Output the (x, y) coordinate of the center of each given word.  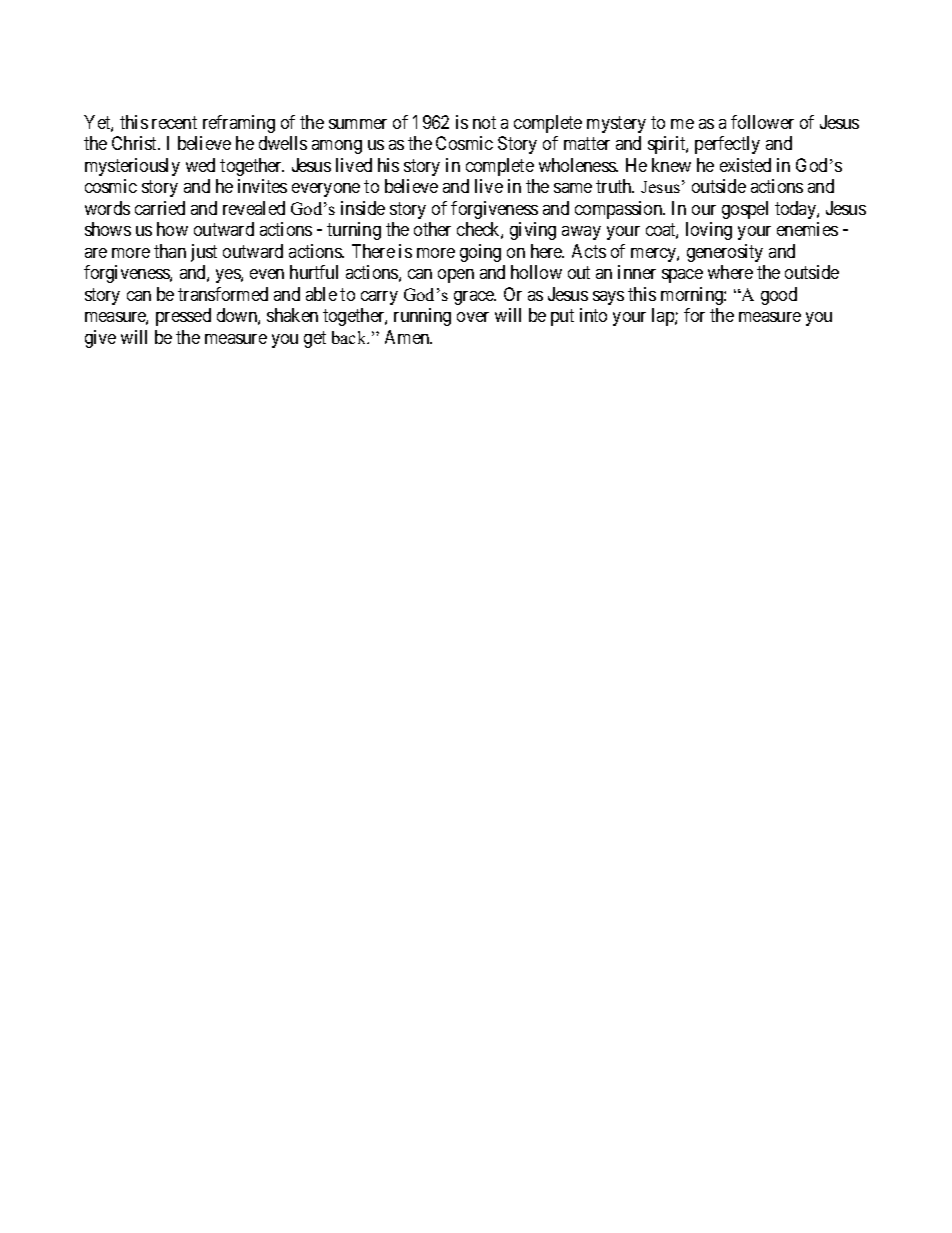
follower (762, 122)
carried (160, 208)
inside (363, 208)
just (204, 253)
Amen (408, 337)
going (480, 253)
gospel (745, 210)
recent (174, 122)
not (484, 122)
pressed (183, 317)
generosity (725, 253)
